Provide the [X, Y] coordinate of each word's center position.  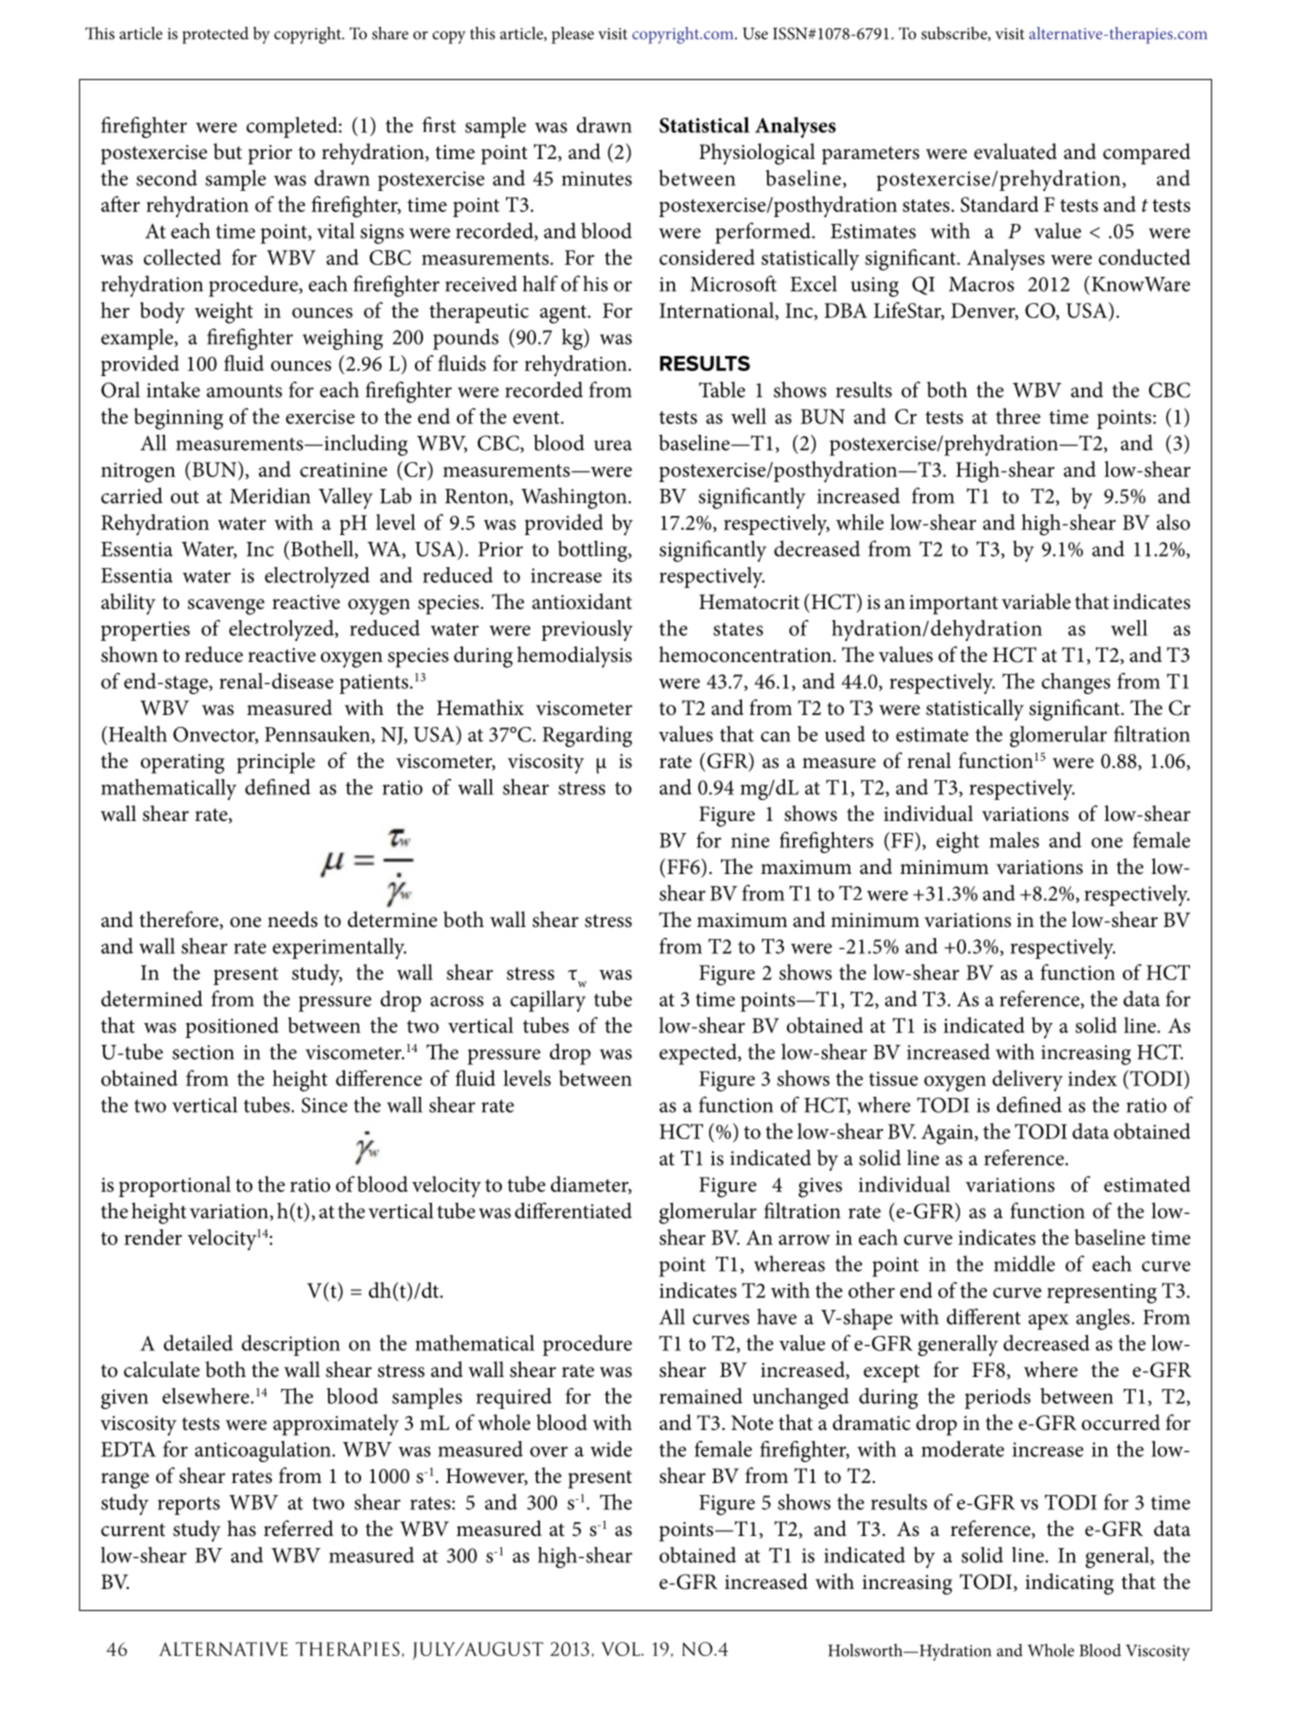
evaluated [1015, 151]
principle [276, 763]
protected [215, 35]
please [572, 35]
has [241, 1528]
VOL [621, 1649]
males [1014, 840]
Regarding [587, 736]
